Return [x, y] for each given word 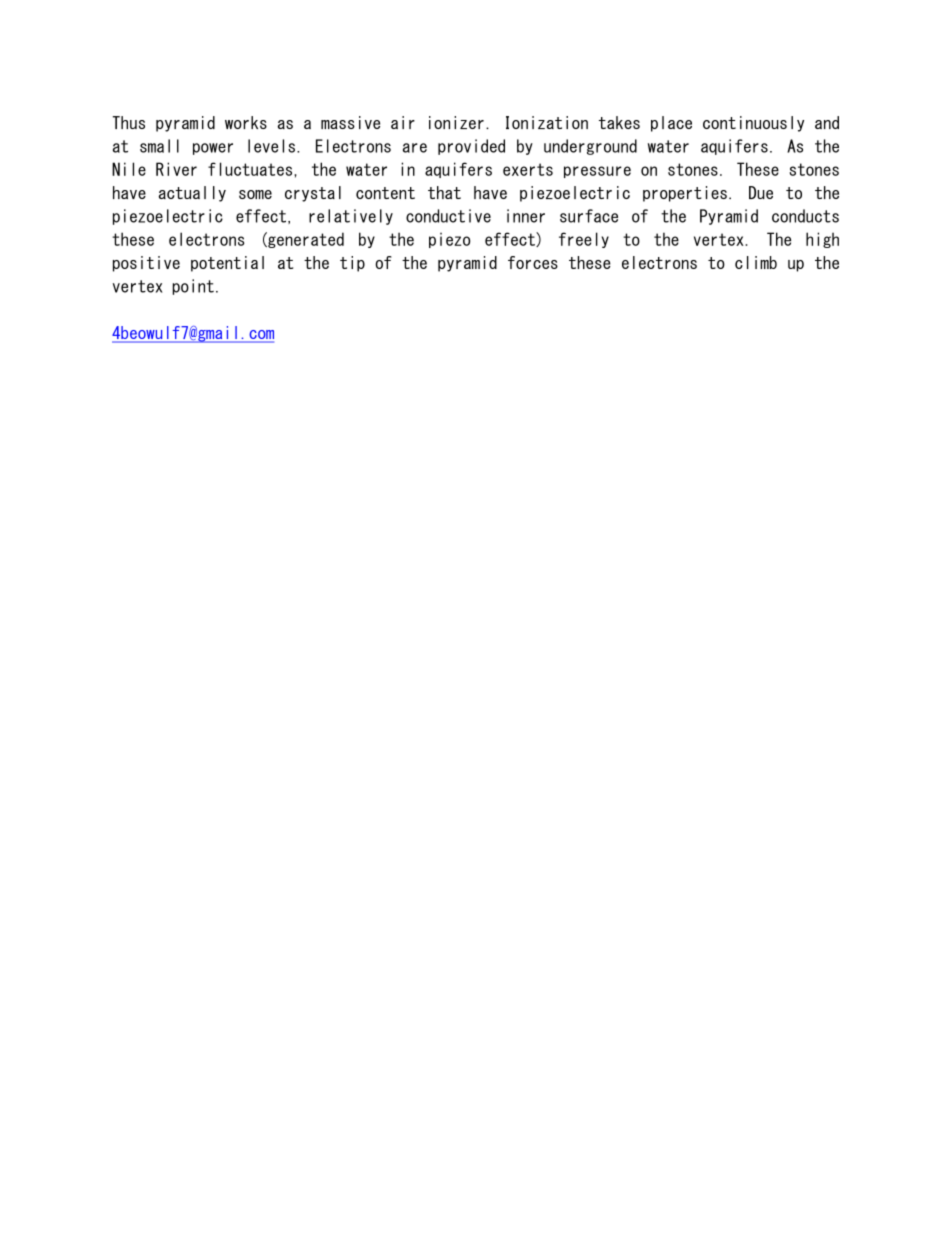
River [176, 169]
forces [533, 262]
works [246, 122]
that [444, 192]
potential [227, 264]
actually [192, 194]
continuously [753, 124]
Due [761, 192]
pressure [597, 172]
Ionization [547, 122]
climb [756, 262]
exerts [528, 169]
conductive [448, 216]
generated [305, 240]
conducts [805, 216]
